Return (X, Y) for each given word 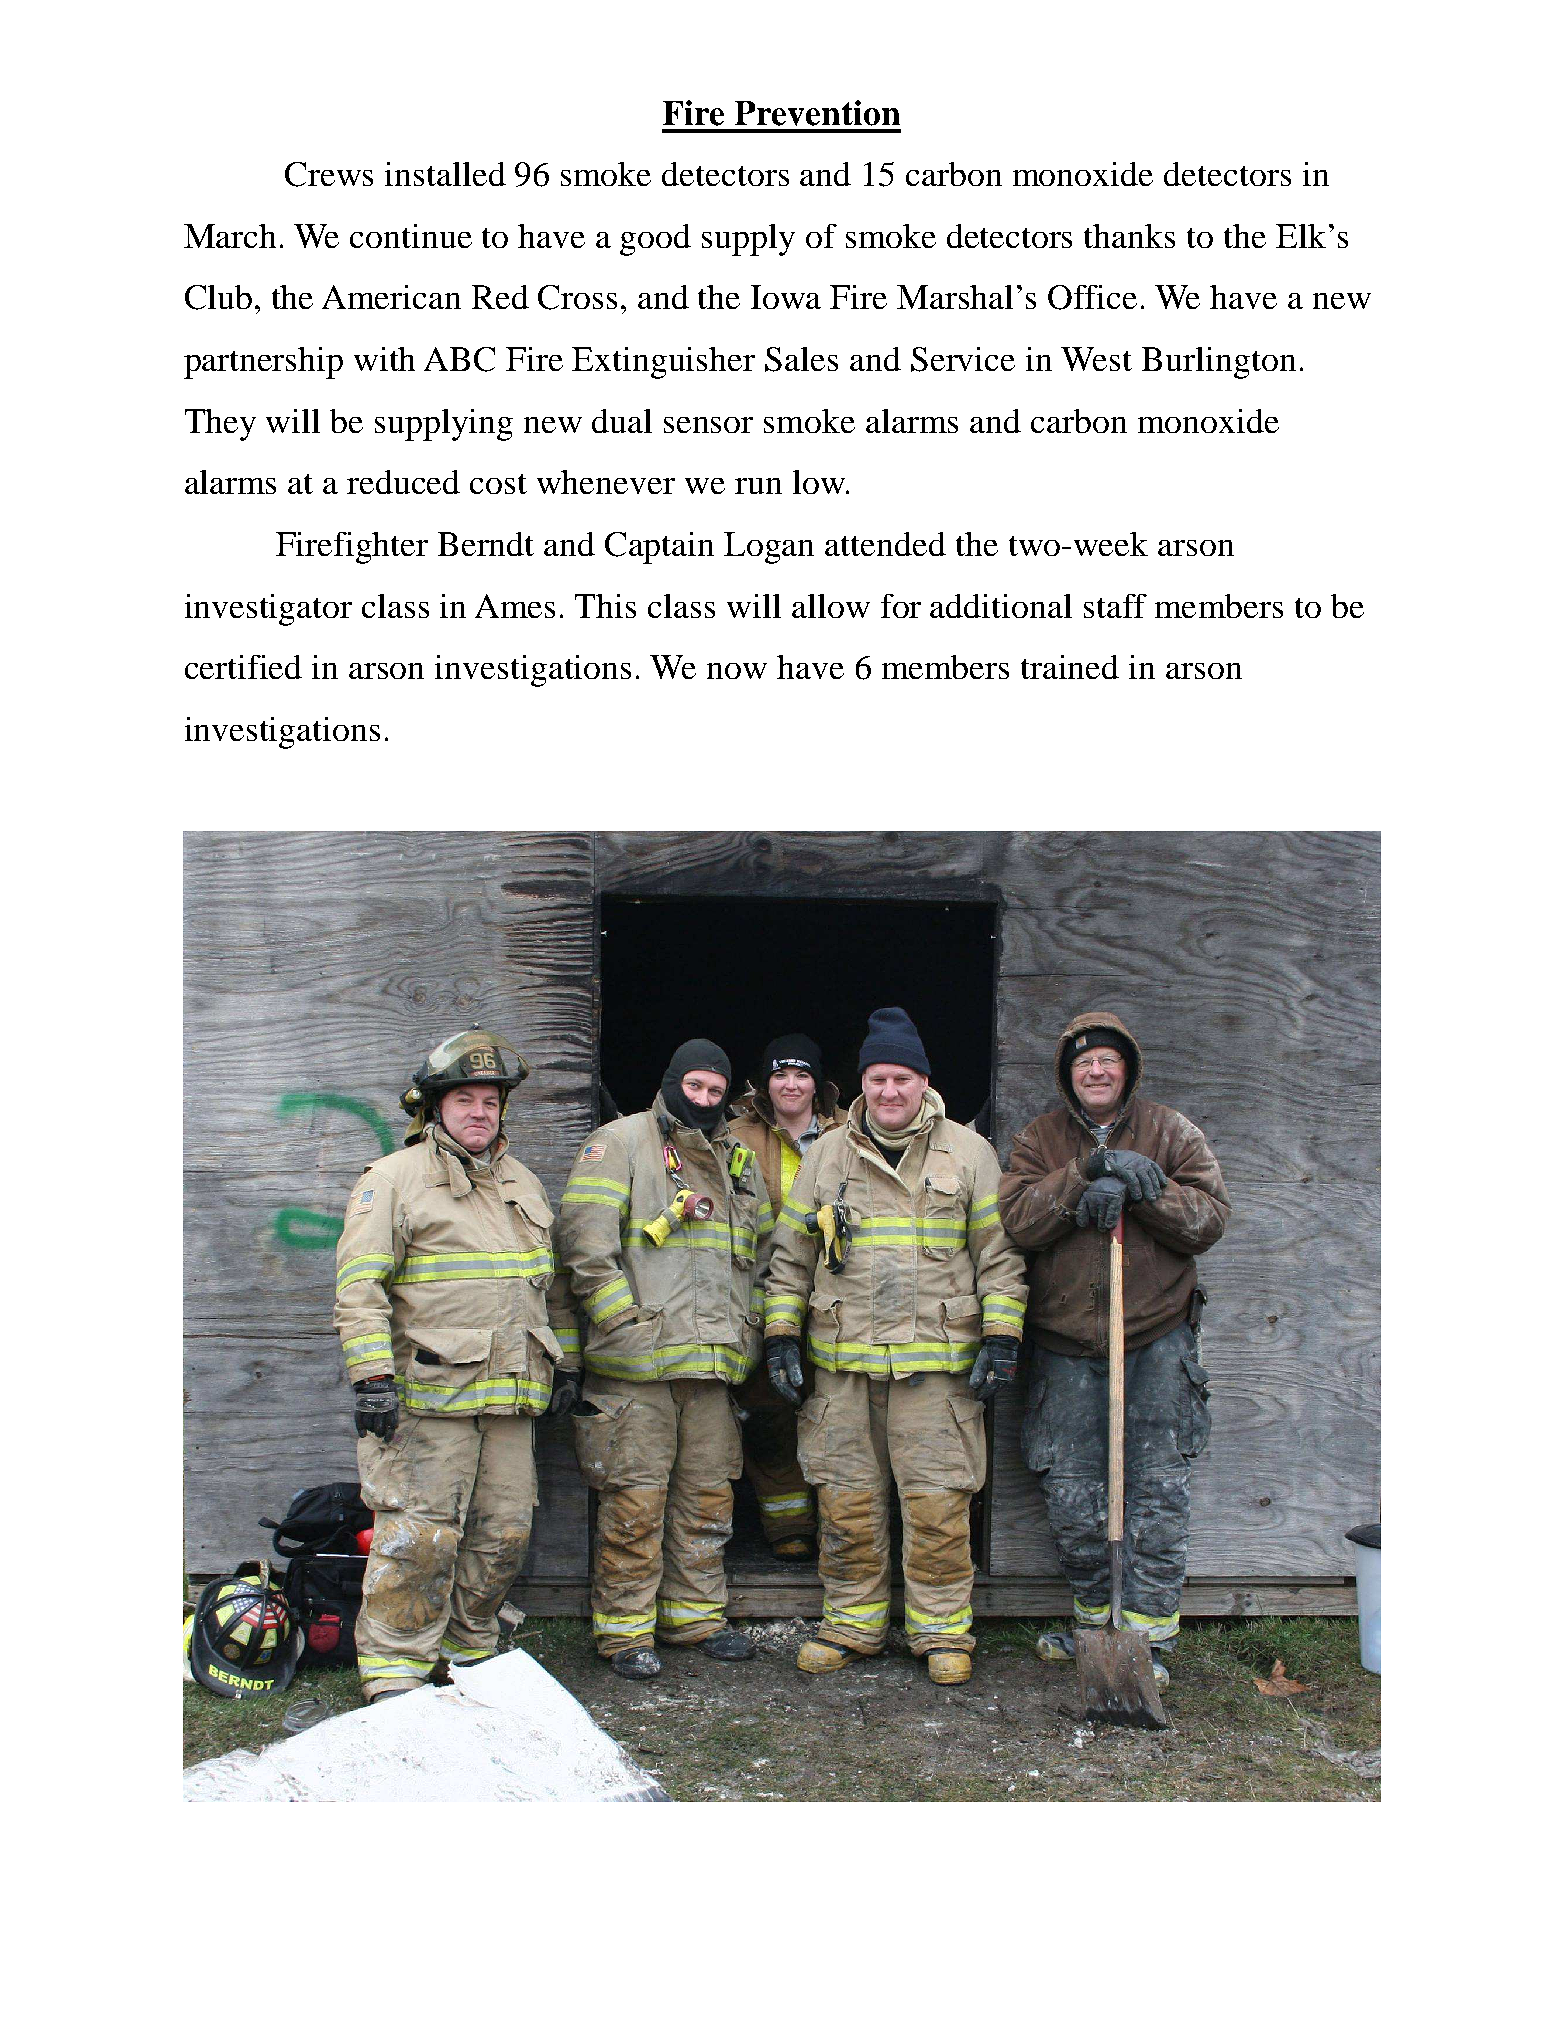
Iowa (786, 297)
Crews (329, 174)
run (758, 486)
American (391, 297)
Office (1092, 297)
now (737, 671)
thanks (1129, 236)
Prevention (817, 113)
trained (1070, 667)
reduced (403, 482)
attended (885, 544)
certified (243, 667)
